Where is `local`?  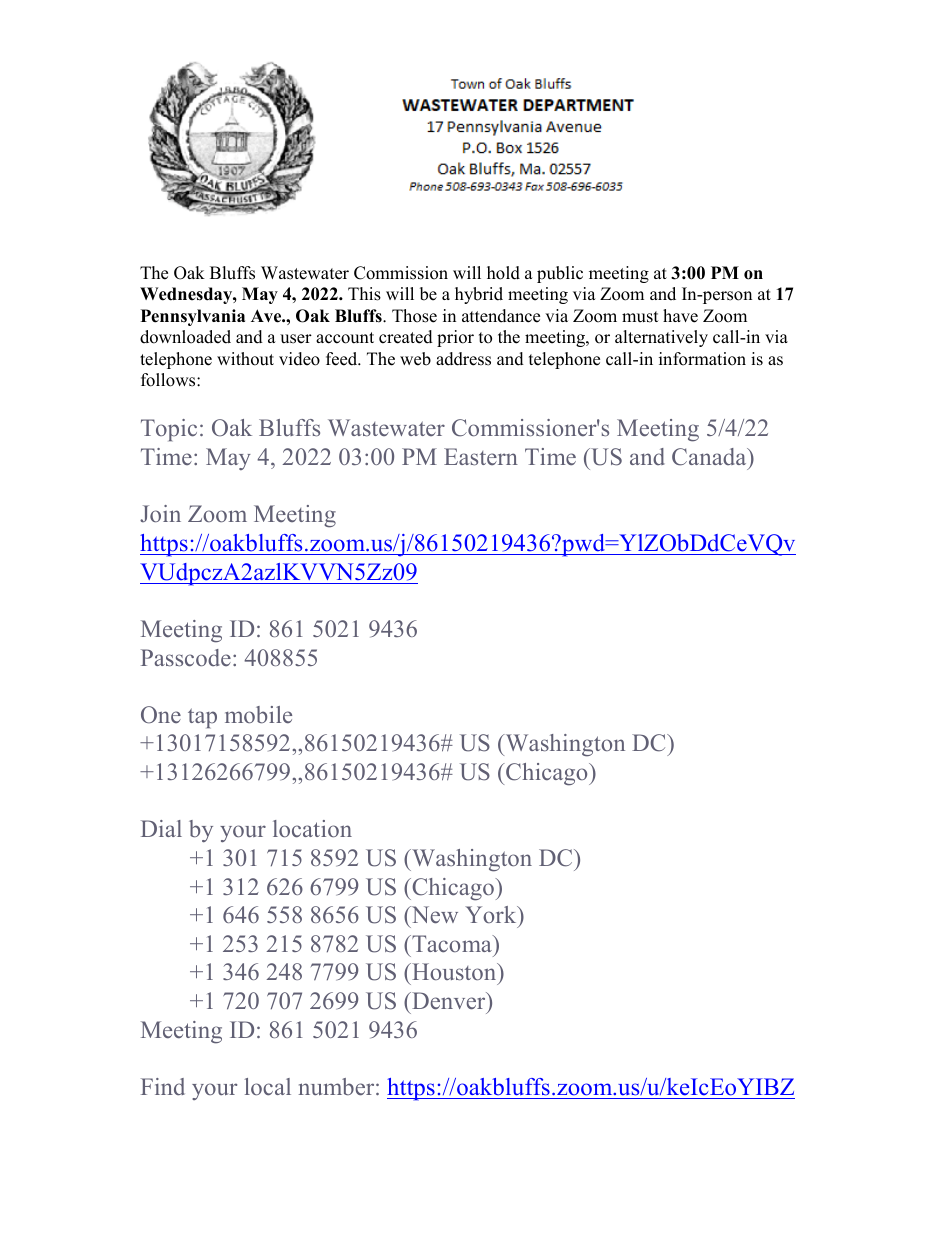
local is located at coordinates (268, 1087).
